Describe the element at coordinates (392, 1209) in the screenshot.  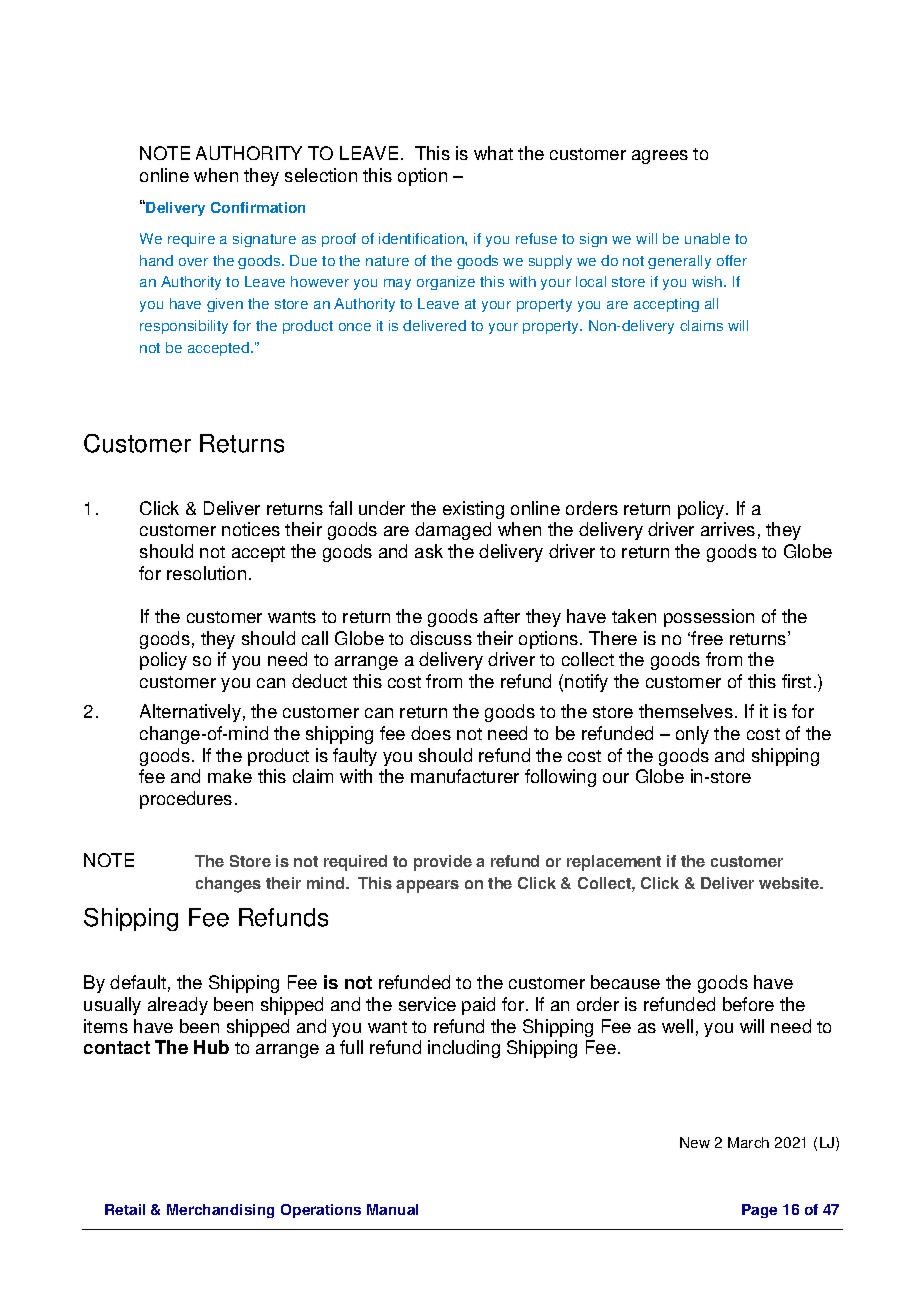
I see `Manual` at that location.
